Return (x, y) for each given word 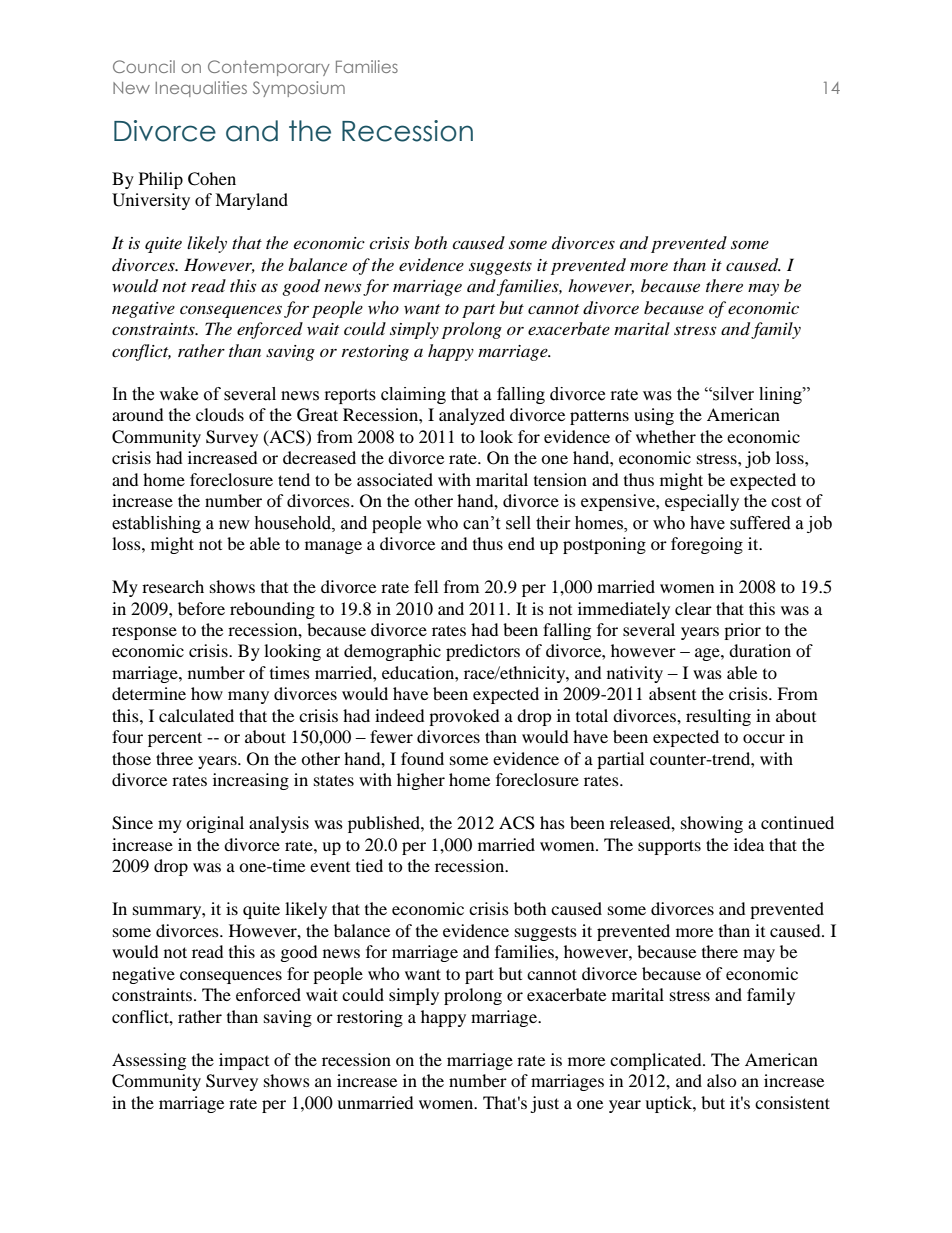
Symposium (299, 89)
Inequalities (201, 89)
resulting (718, 717)
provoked (464, 717)
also (722, 1080)
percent (175, 739)
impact (244, 1061)
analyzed (472, 416)
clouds (220, 414)
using (654, 416)
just (544, 1104)
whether (666, 436)
